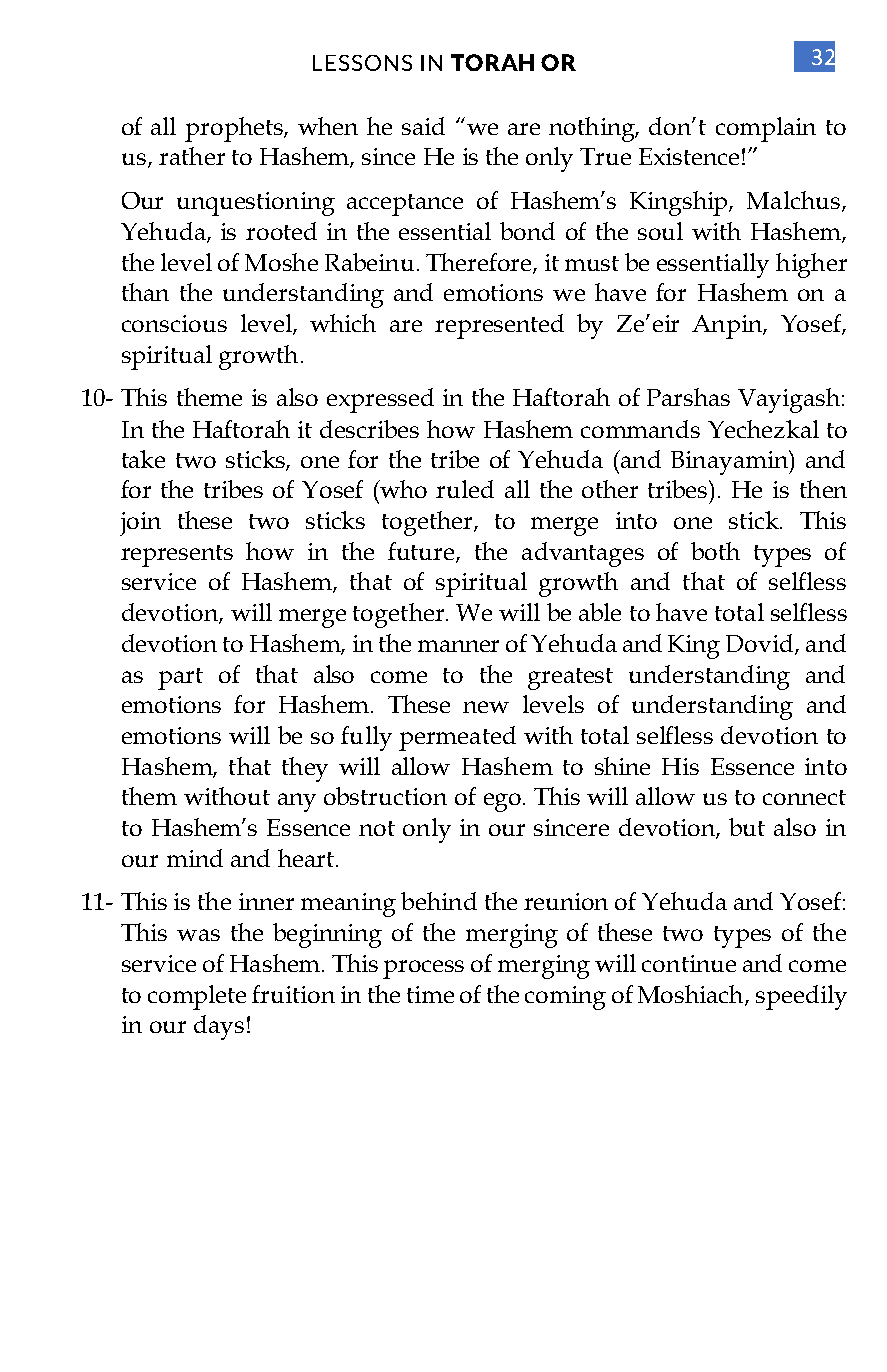 This image has width=887, height=1372. I want to click on said, so click(423, 126).
